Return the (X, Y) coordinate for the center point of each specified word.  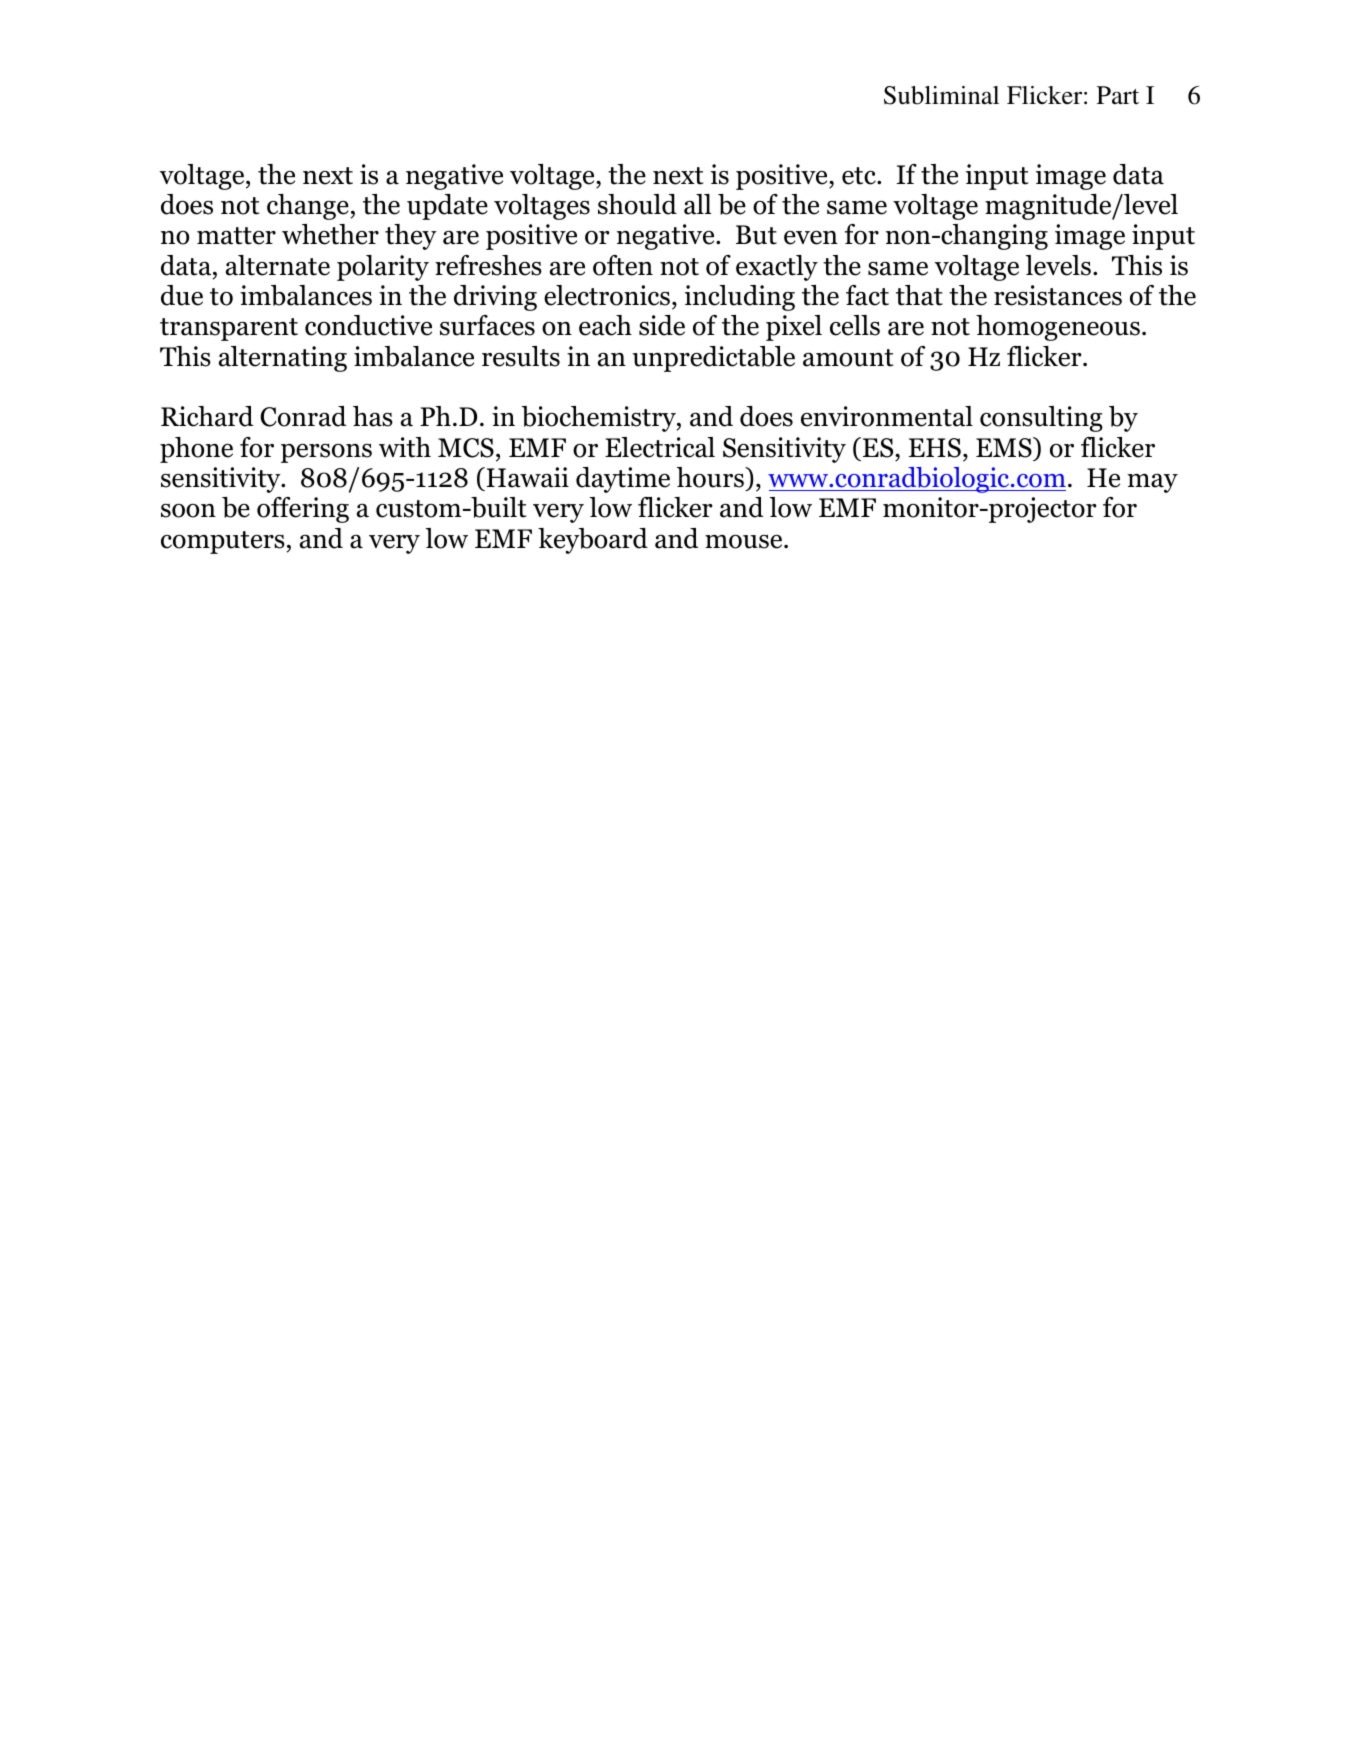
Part (1118, 95)
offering (303, 510)
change (308, 207)
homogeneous (1058, 328)
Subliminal (941, 95)
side (662, 325)
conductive (368, 325)
